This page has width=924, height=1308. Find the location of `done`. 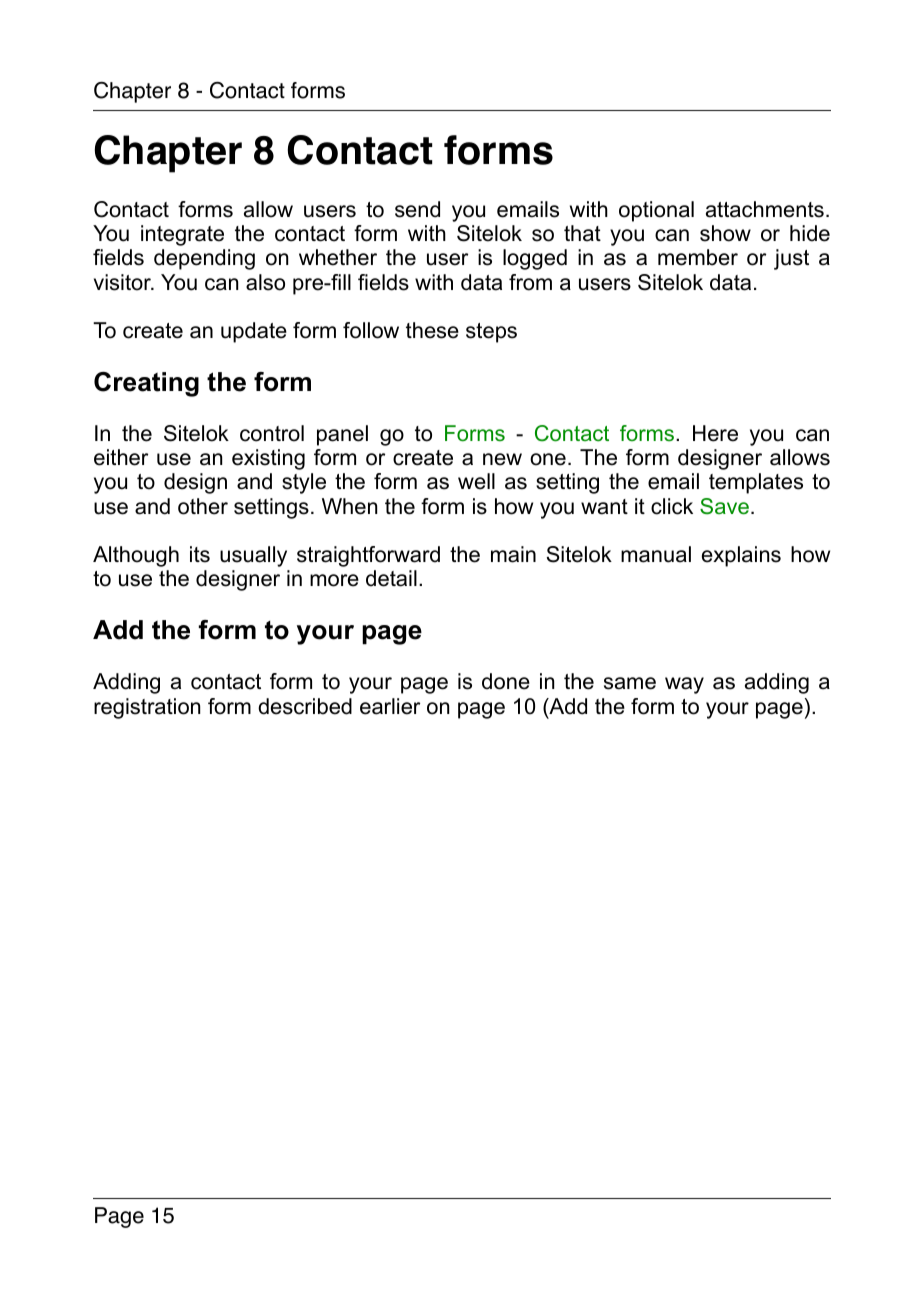

done is located at coordinates (506, 681).
